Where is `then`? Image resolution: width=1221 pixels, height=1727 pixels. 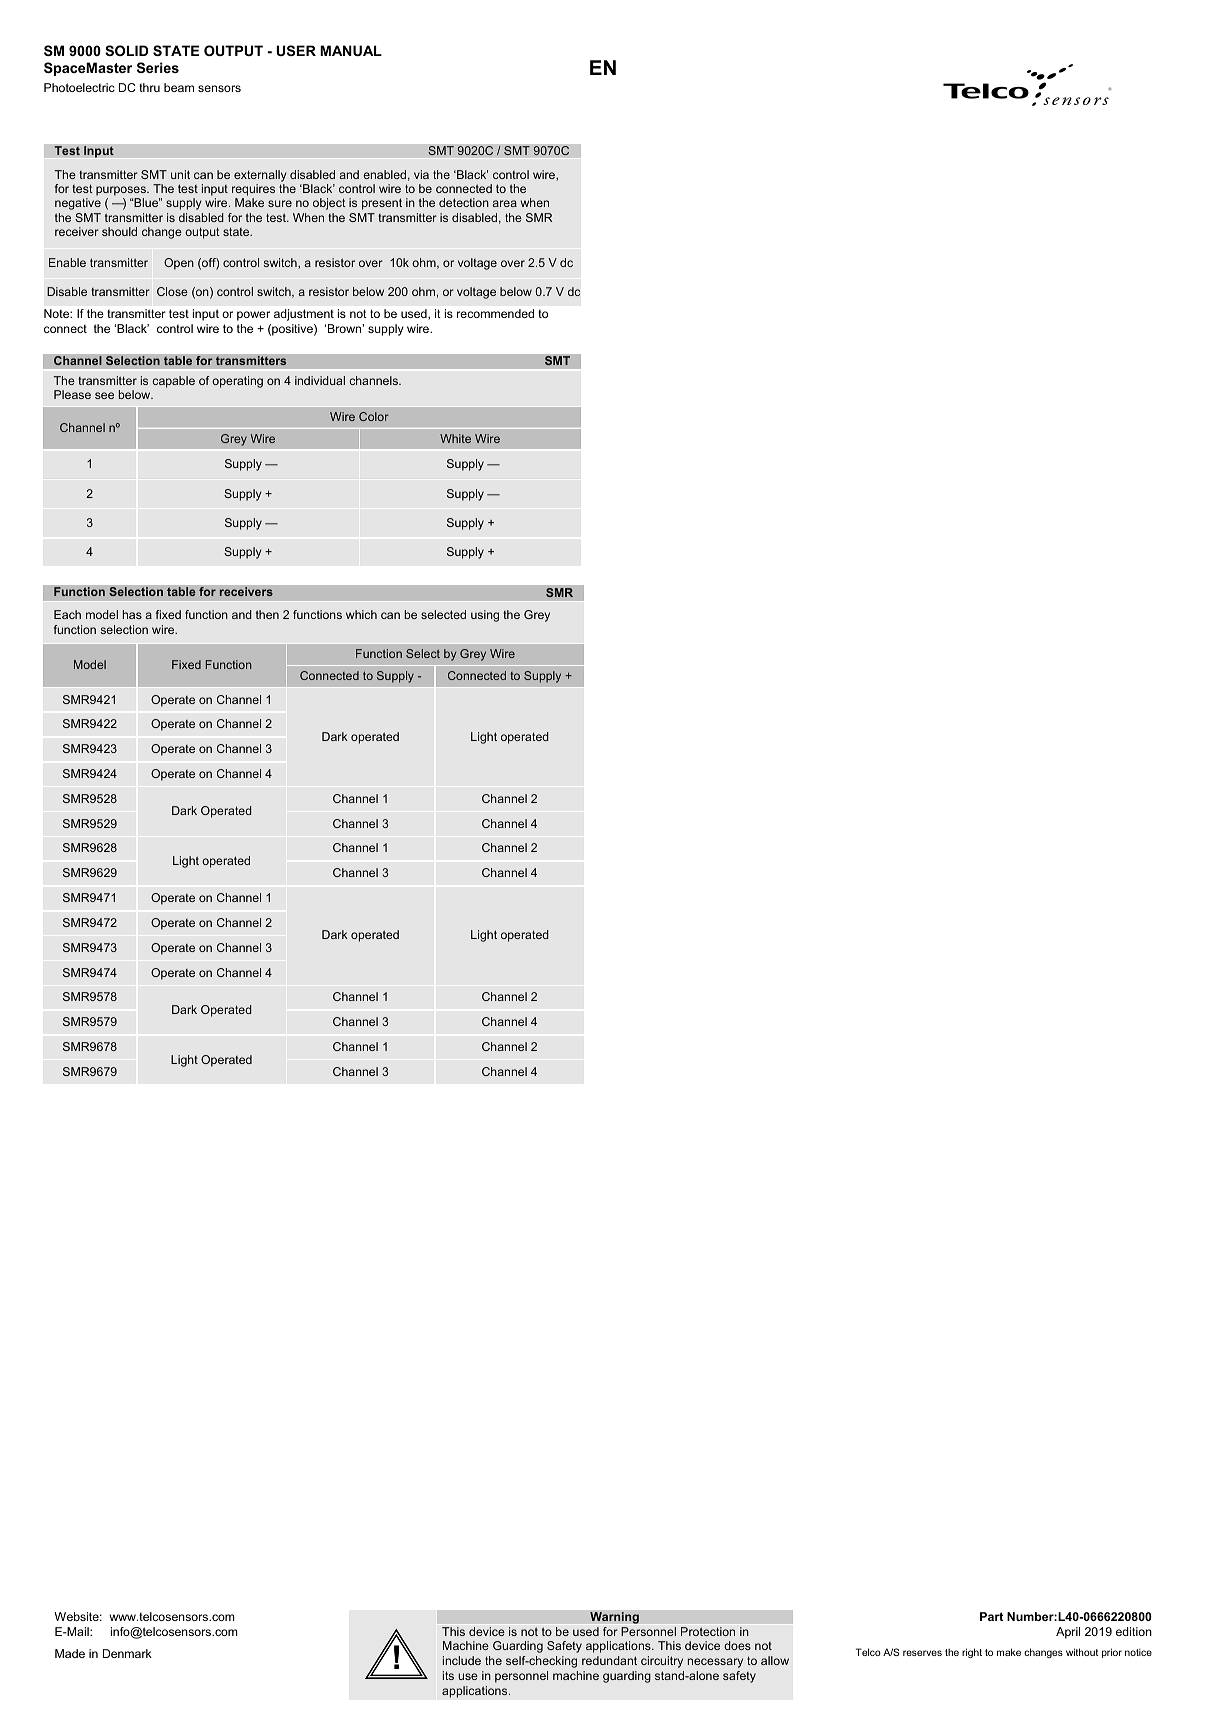
then is located at coordinates (267, 614).
